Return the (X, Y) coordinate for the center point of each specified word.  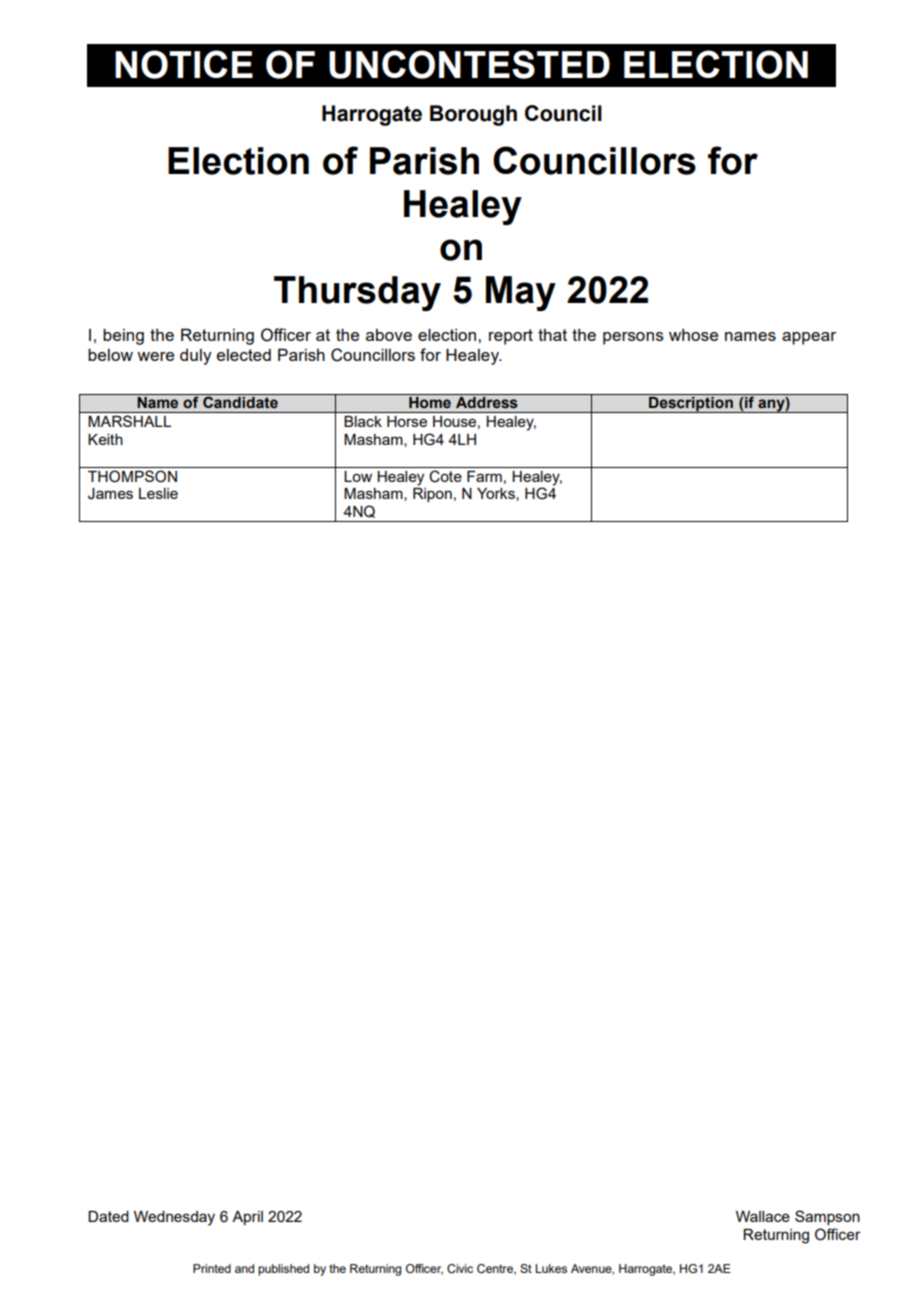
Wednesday (174, 1218)
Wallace (763, 1216)
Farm (484, 476)
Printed (212, 1268)
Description (691, 404)
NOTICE (184, 64)
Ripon (432, 495)
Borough (473, 115)
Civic (460, 1269)
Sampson (827, 1217)
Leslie (158, 493)
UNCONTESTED (469, 64)
